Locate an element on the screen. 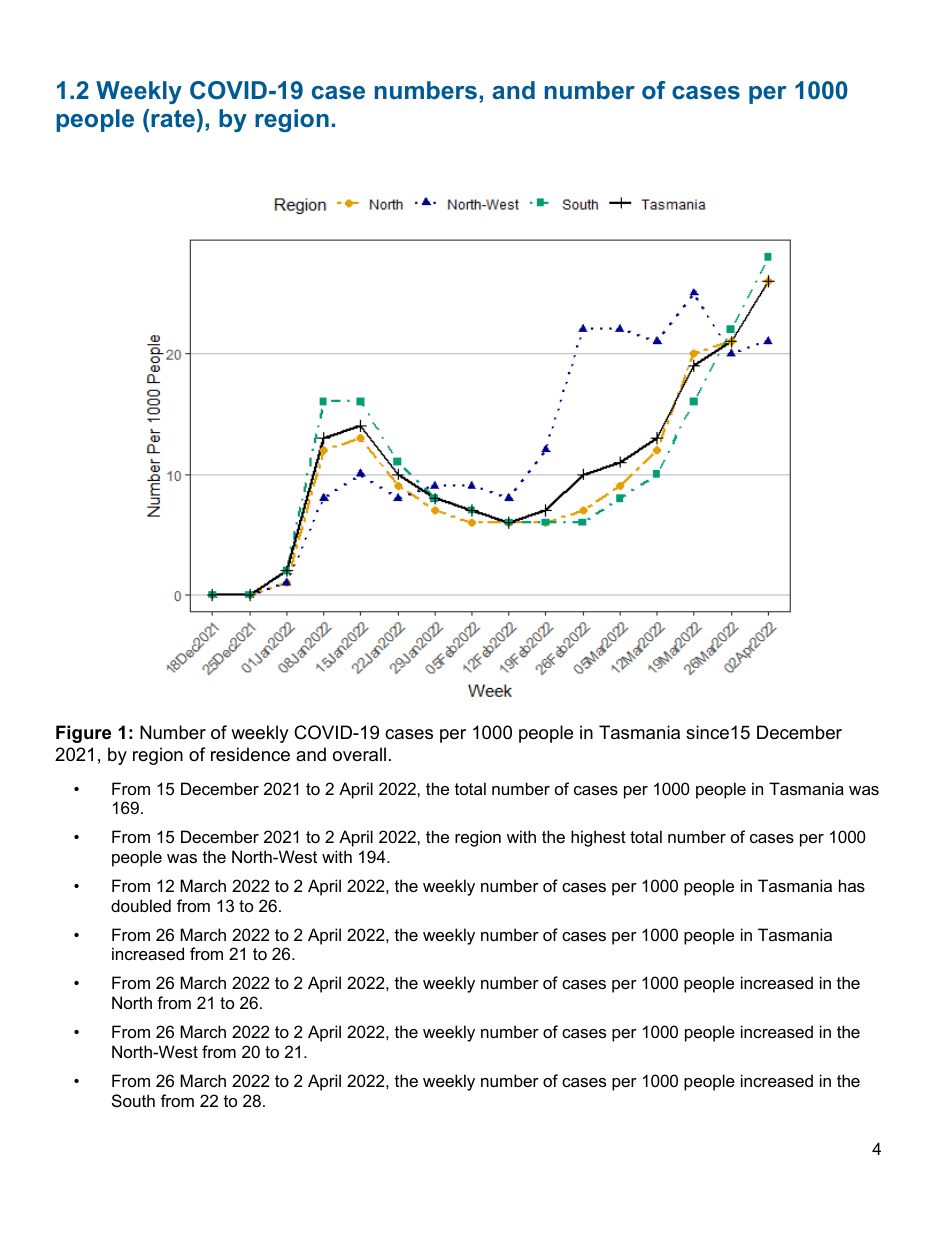  South is located at coordinates (133, 1100).
